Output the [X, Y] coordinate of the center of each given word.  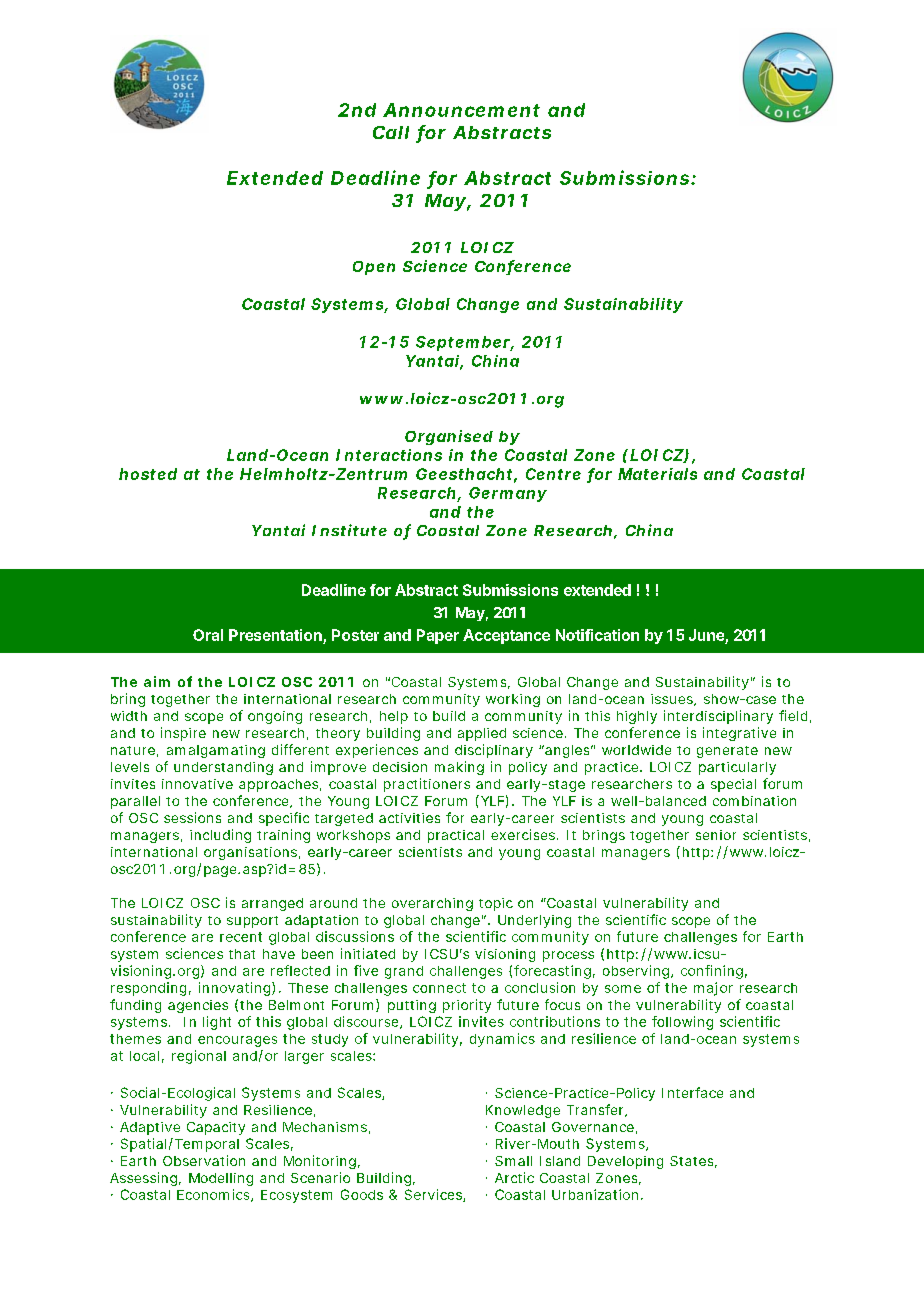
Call [391, 132]
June [707, 636]
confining [712, 972]
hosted [148, 474]
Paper [438, 636]
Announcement [461, 110]
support [252, 922]
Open [374, 268]
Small [513, 1161]
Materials [657, 474]
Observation [204, 1160]
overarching [432, 904]
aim [157, 681]
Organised [449, 437]
